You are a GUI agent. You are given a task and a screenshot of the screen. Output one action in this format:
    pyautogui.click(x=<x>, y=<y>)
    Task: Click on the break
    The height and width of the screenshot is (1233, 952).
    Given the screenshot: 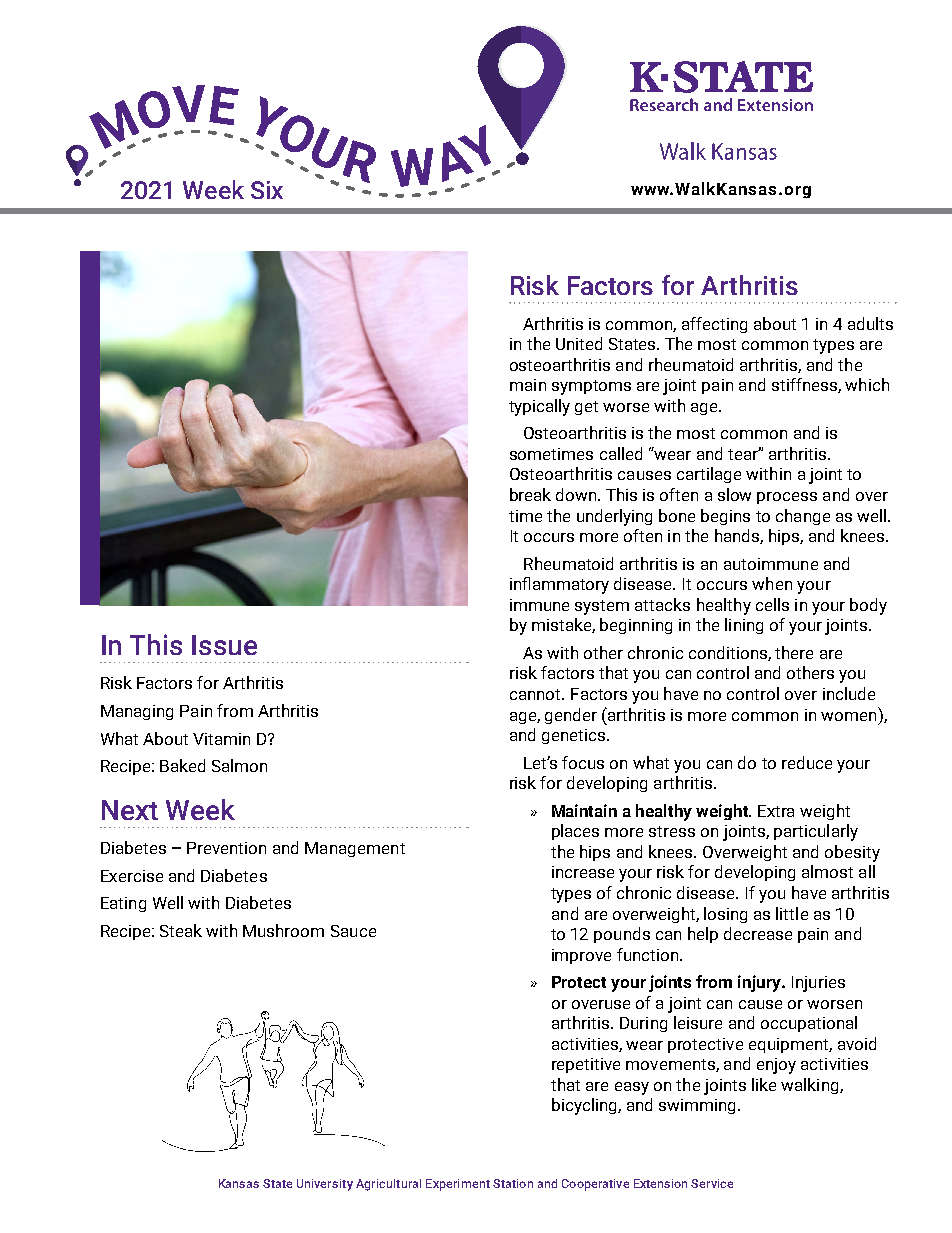 What is the action you would take?
    pyautogui.click(x=530, y=494)
